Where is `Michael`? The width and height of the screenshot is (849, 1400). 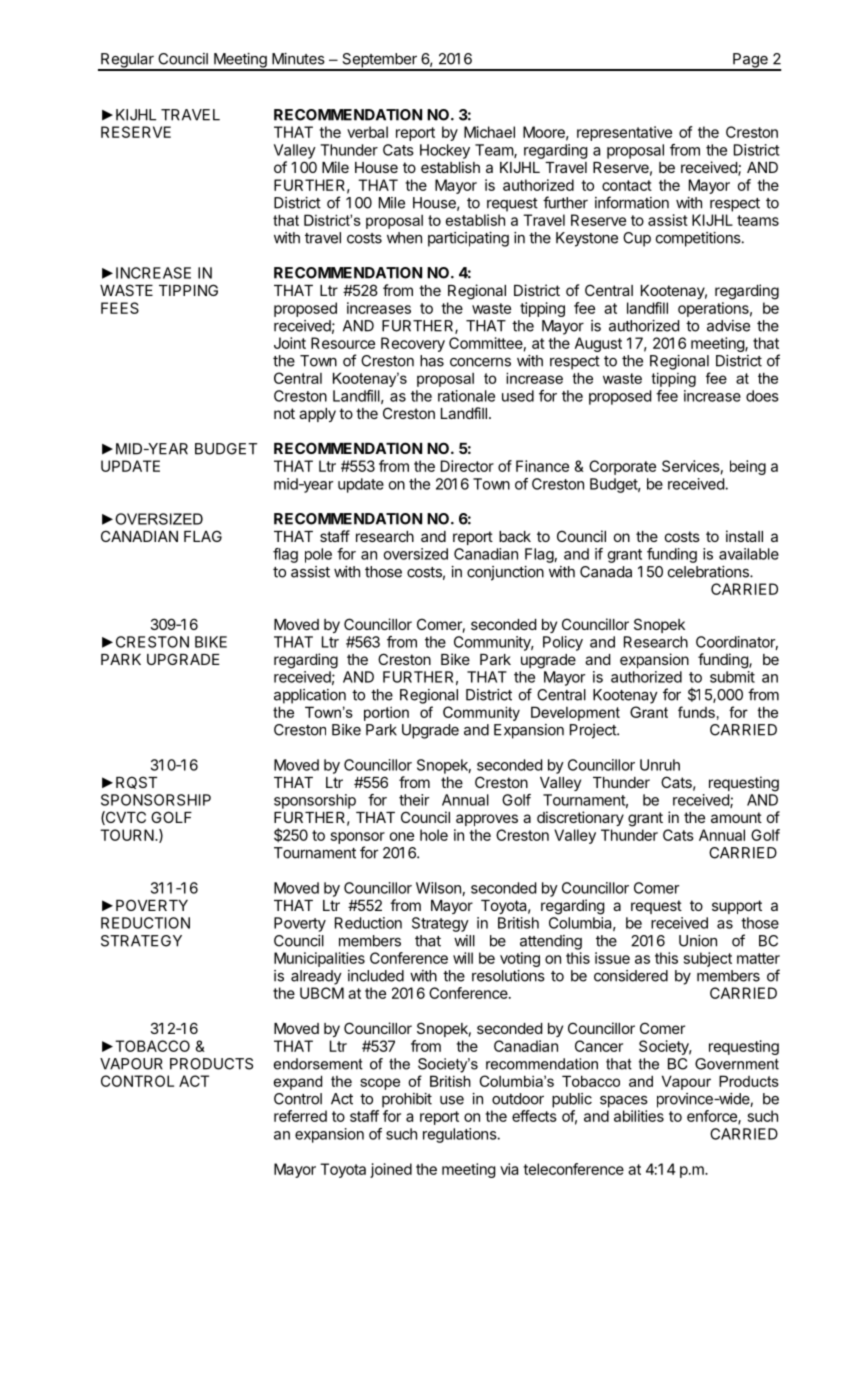
Michael is located at coordinates (489, 132).
